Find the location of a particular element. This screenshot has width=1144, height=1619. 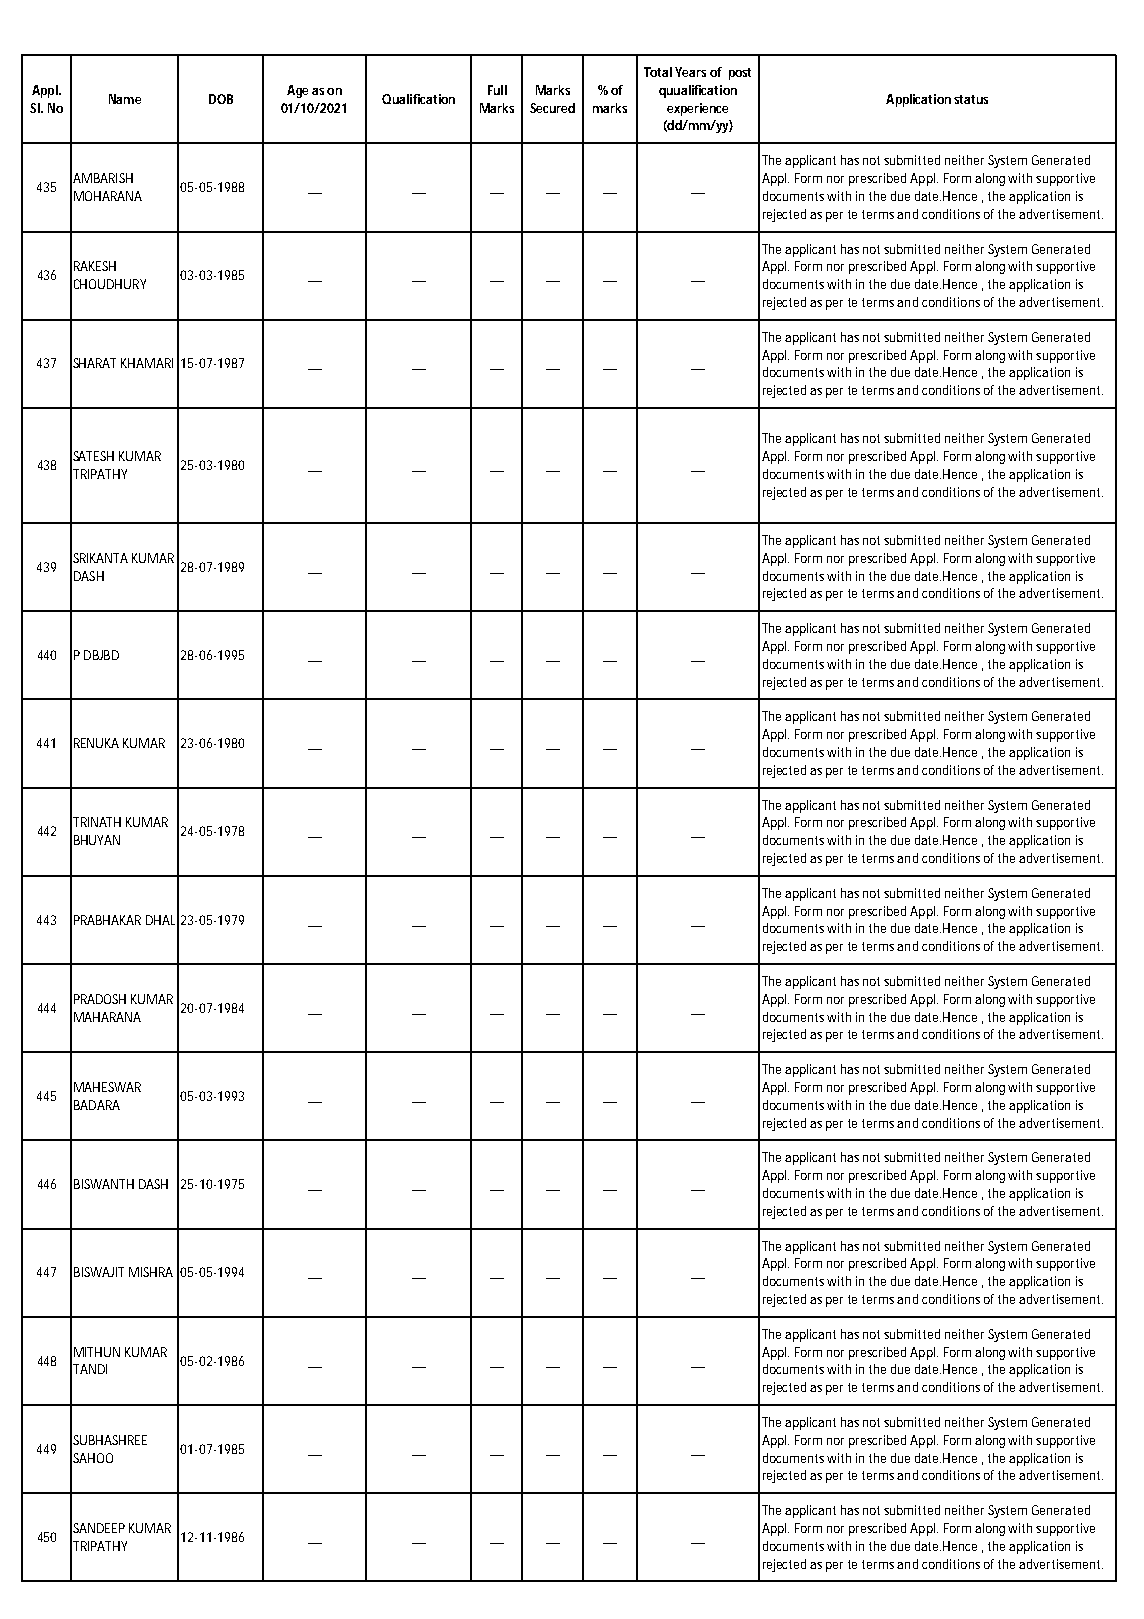

RAKESH is located at coordinates (95, 266).
